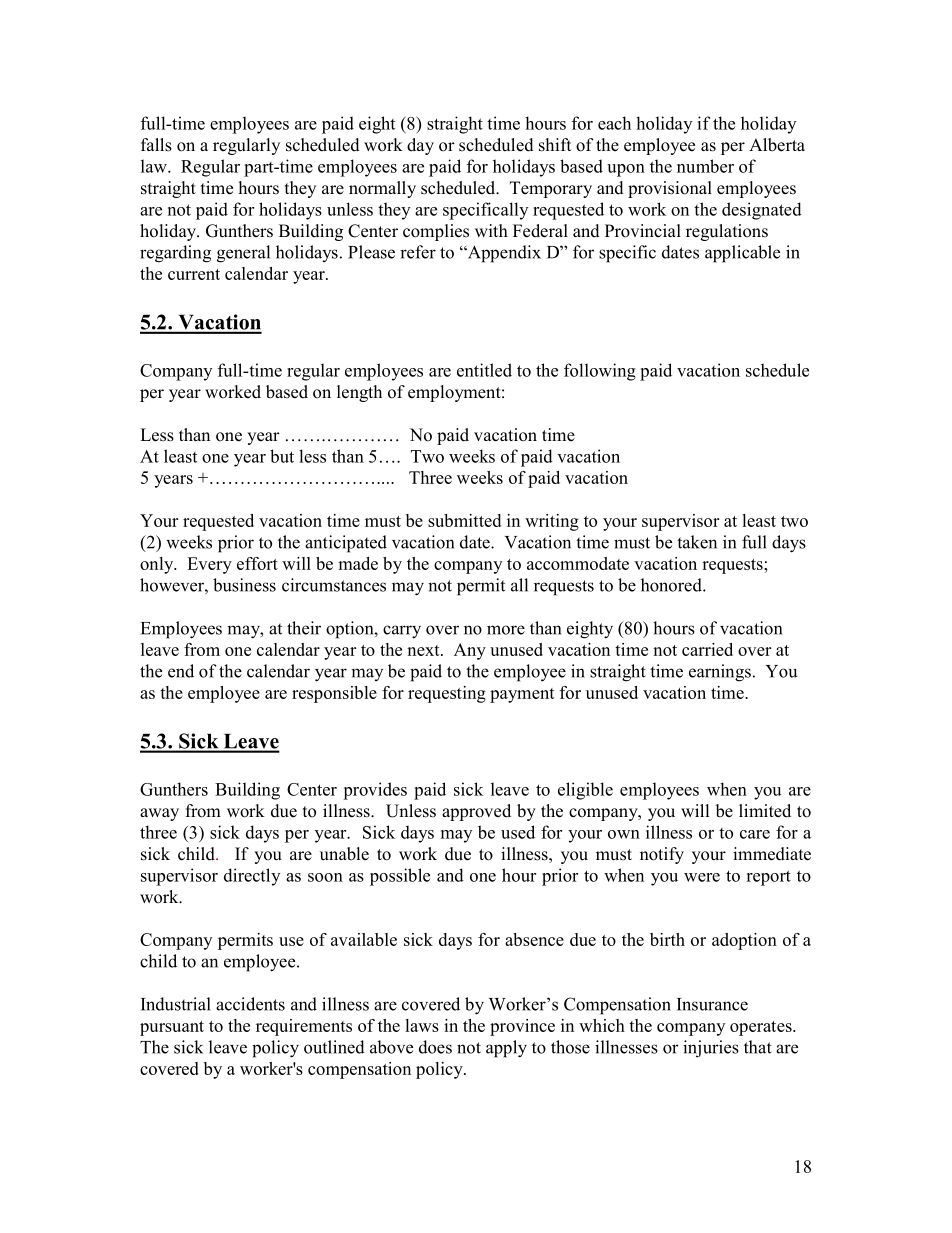 The height and width of the image is (1233, 952). I want to click on Insurance, so click(712, 1004).
